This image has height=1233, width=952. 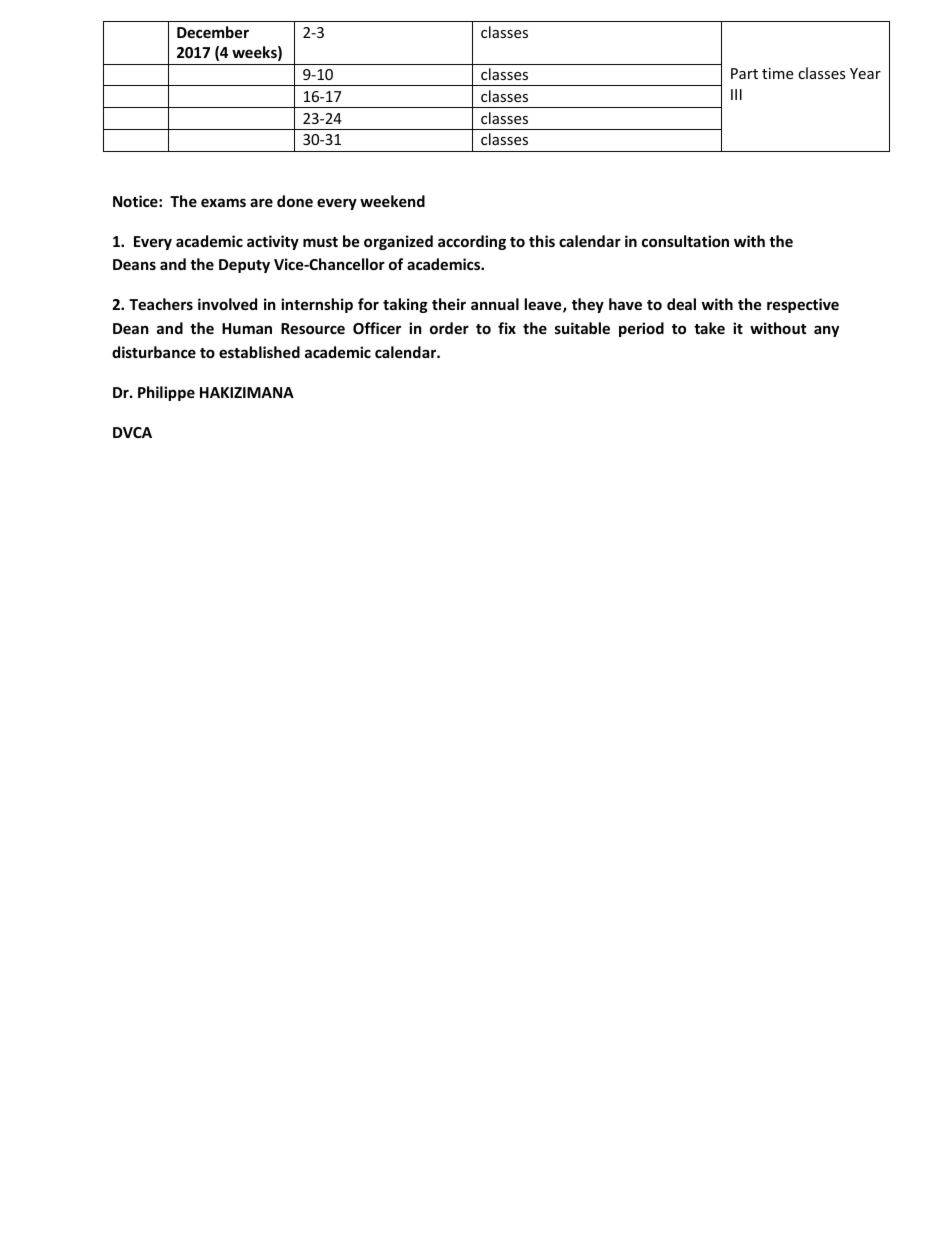 What do you see at coordinates (166, 393) in the image?
I see `Philippe` at bounding box center [166, 393].
